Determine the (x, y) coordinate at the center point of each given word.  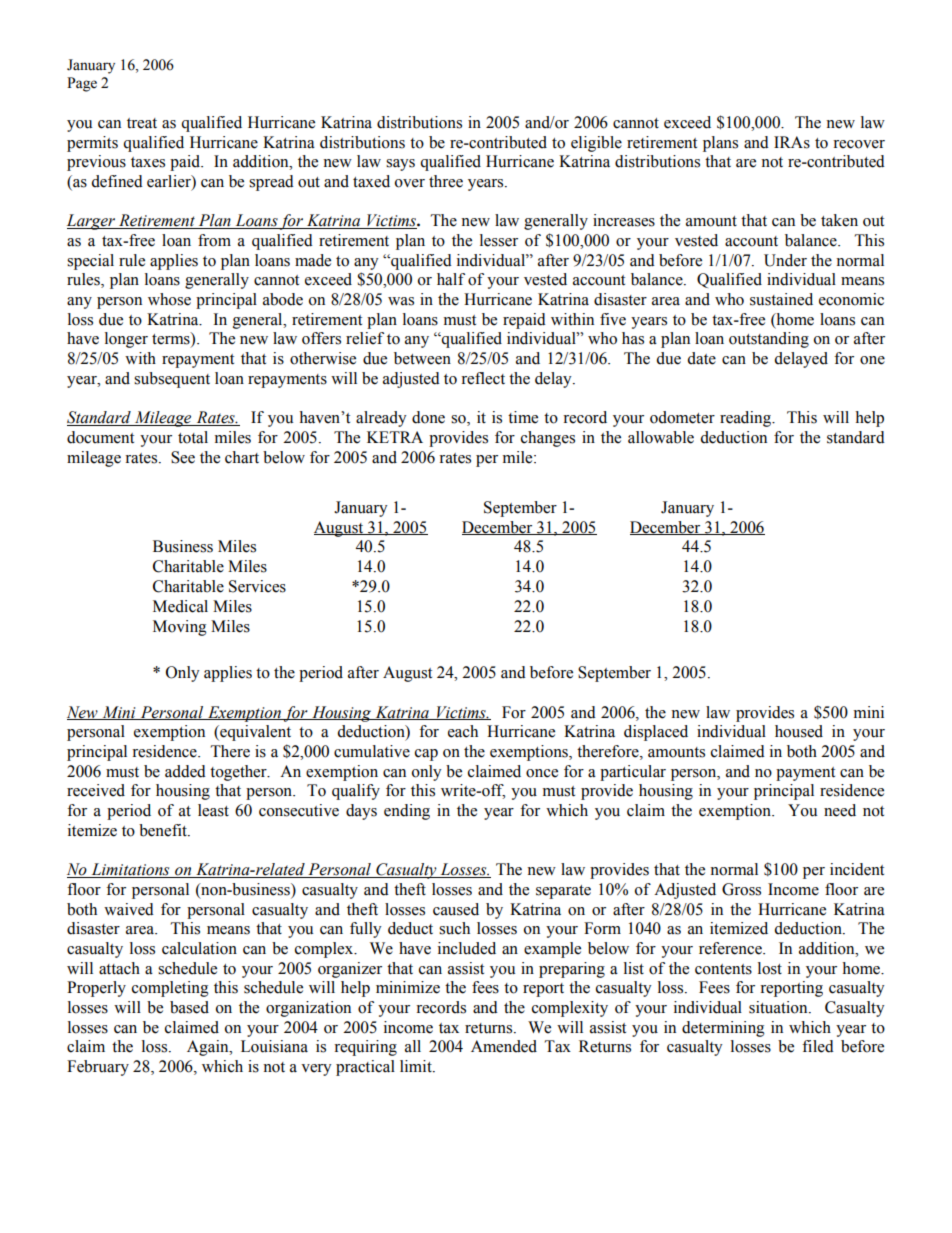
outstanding (769, 340)
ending (407, 812)
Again (209, 1048)
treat (142, 123)
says (400, 165)
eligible (596, 144)
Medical (180, 606)
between (422, 358)
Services (257, 586)
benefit (164, 830)
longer (126, 340)
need (840, 810)
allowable (661, 437)
